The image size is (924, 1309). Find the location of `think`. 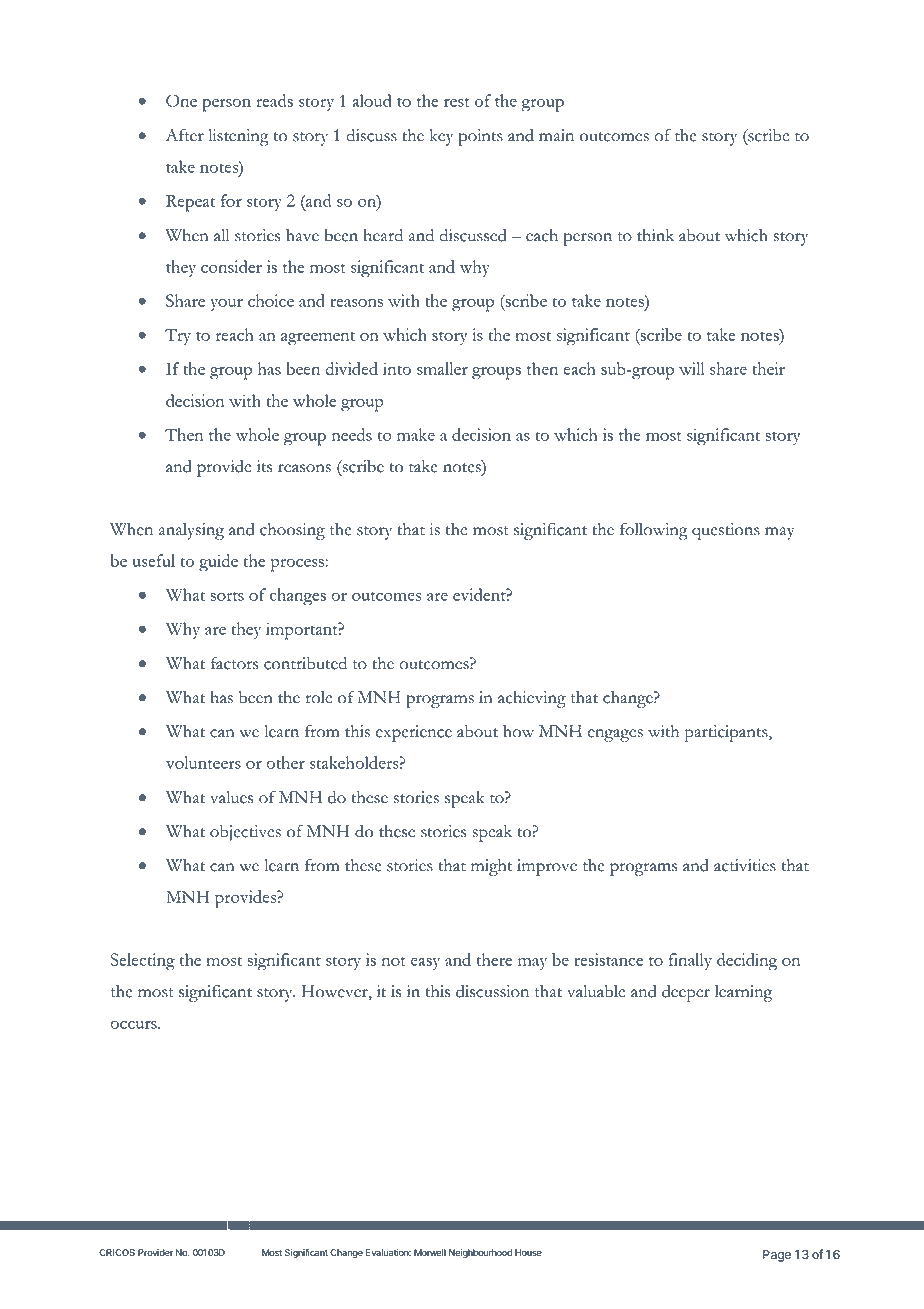

think is located at coordinates (655, 235).
